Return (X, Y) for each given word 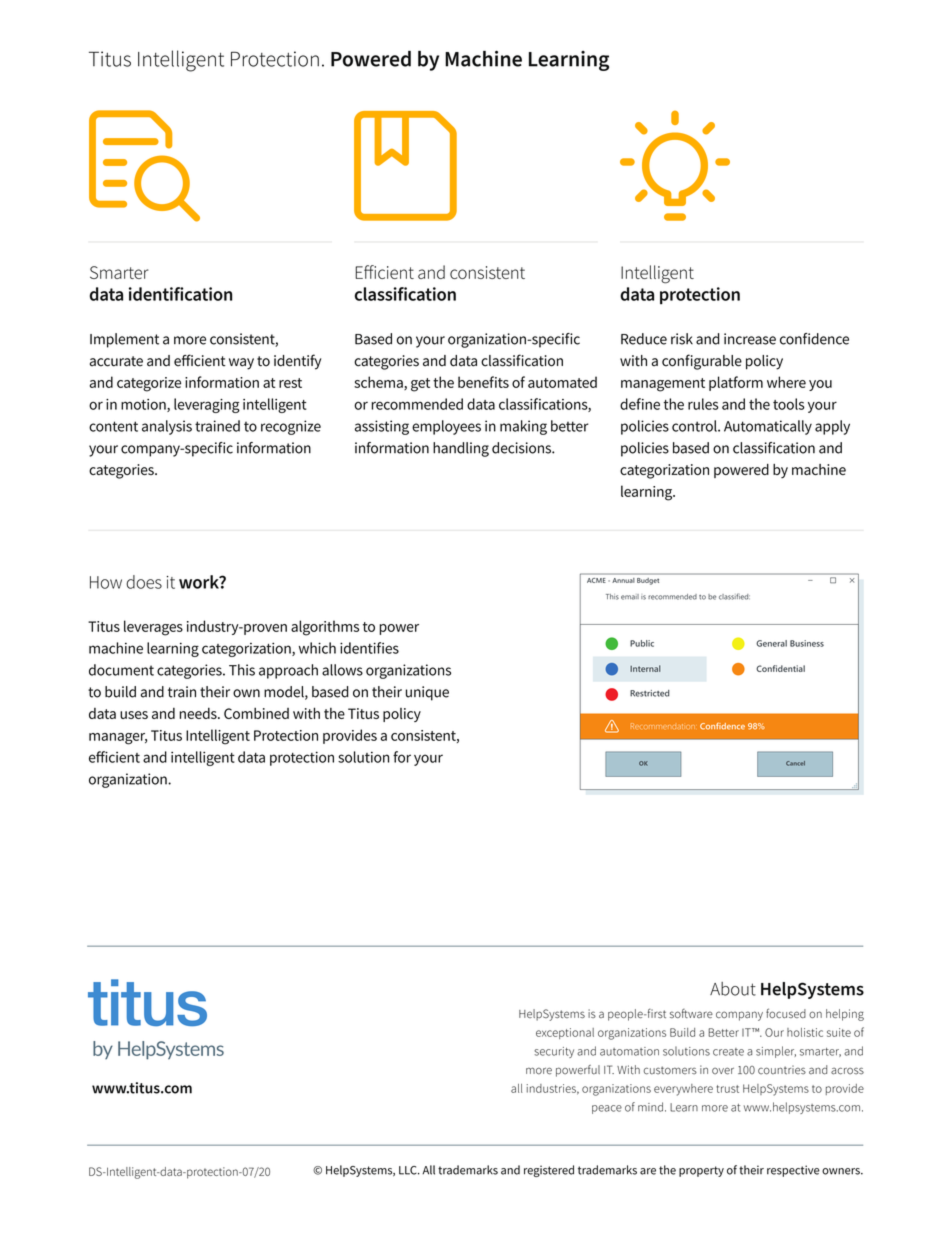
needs (199, 713)
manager (118, 739)
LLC (409, 1170)
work (200, 582)
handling (461, 449)
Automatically (768, 427)
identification (180, 294)
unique (427, 693)
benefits (483, 382)
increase (750, 339)
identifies (369, 648)
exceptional (565, 1033)
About (733, 989)
